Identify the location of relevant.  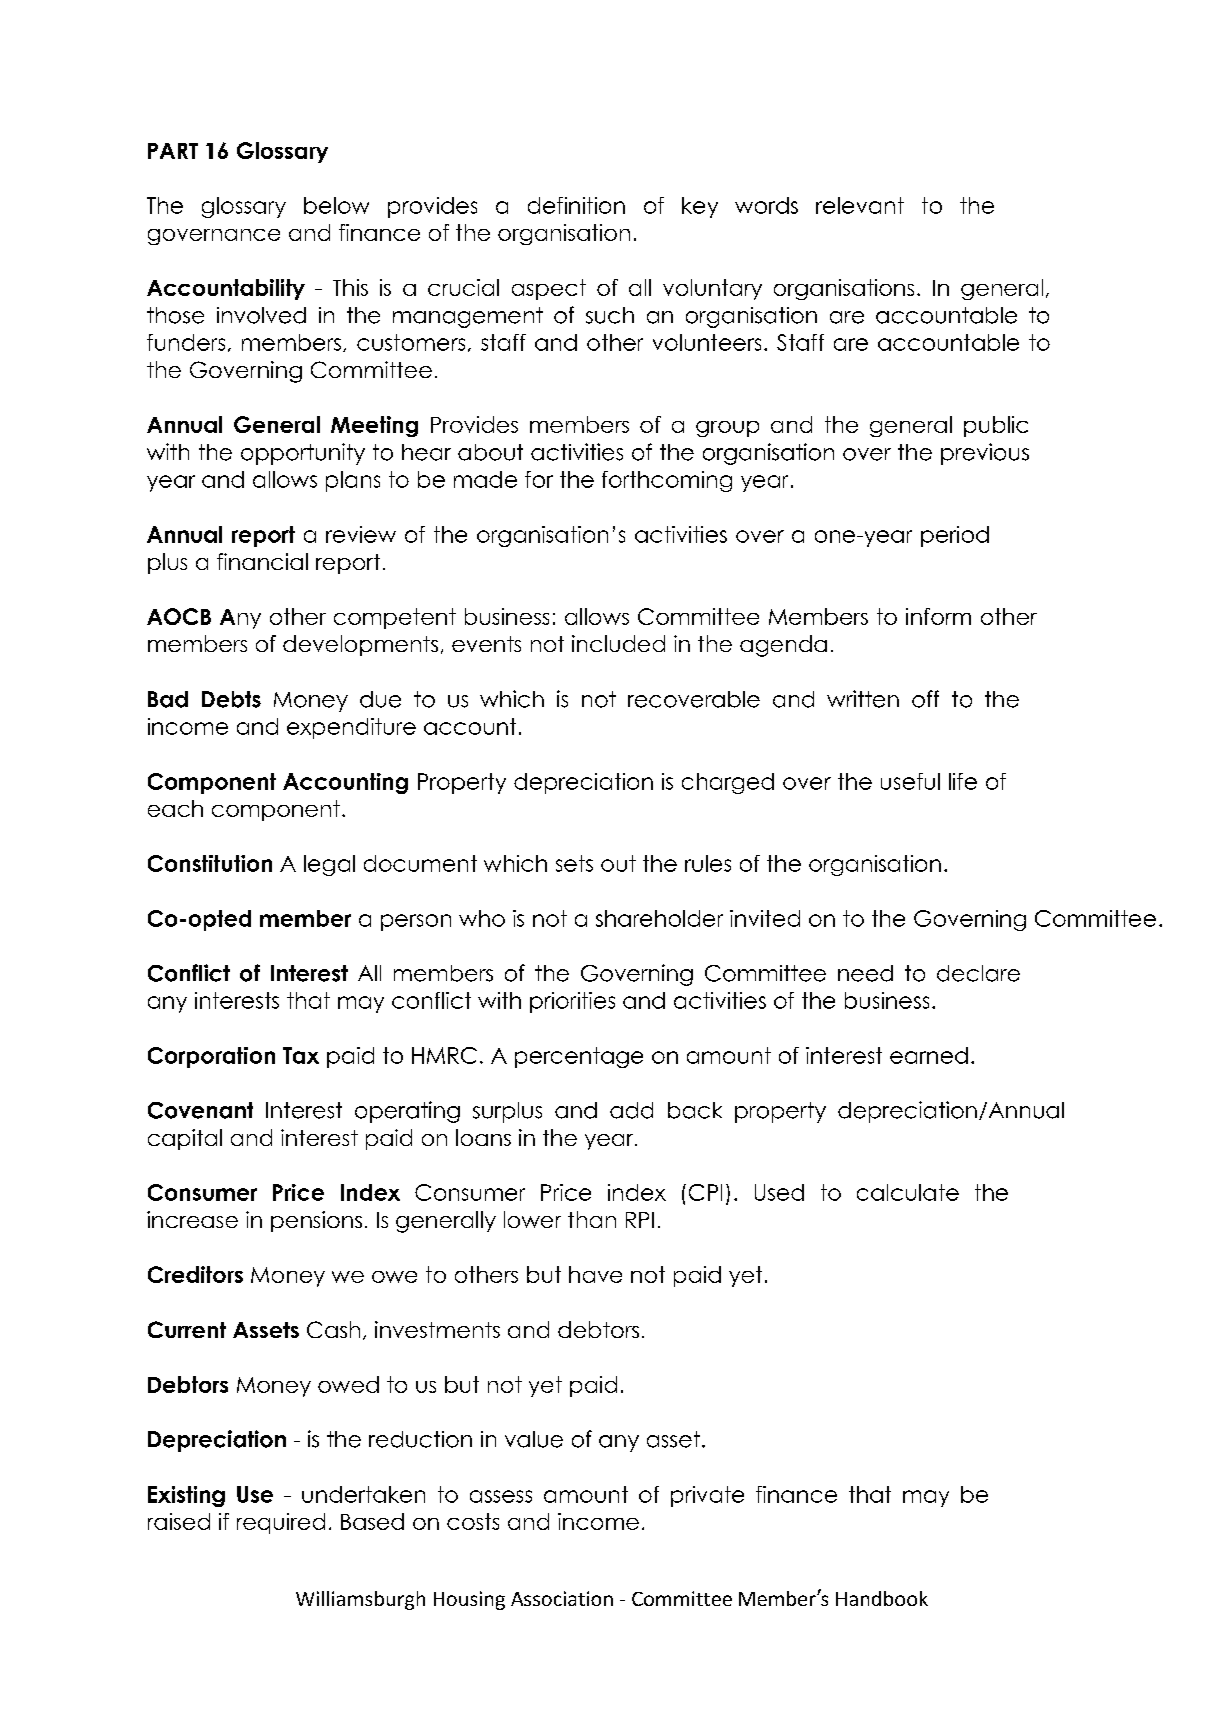
(860, 205).
